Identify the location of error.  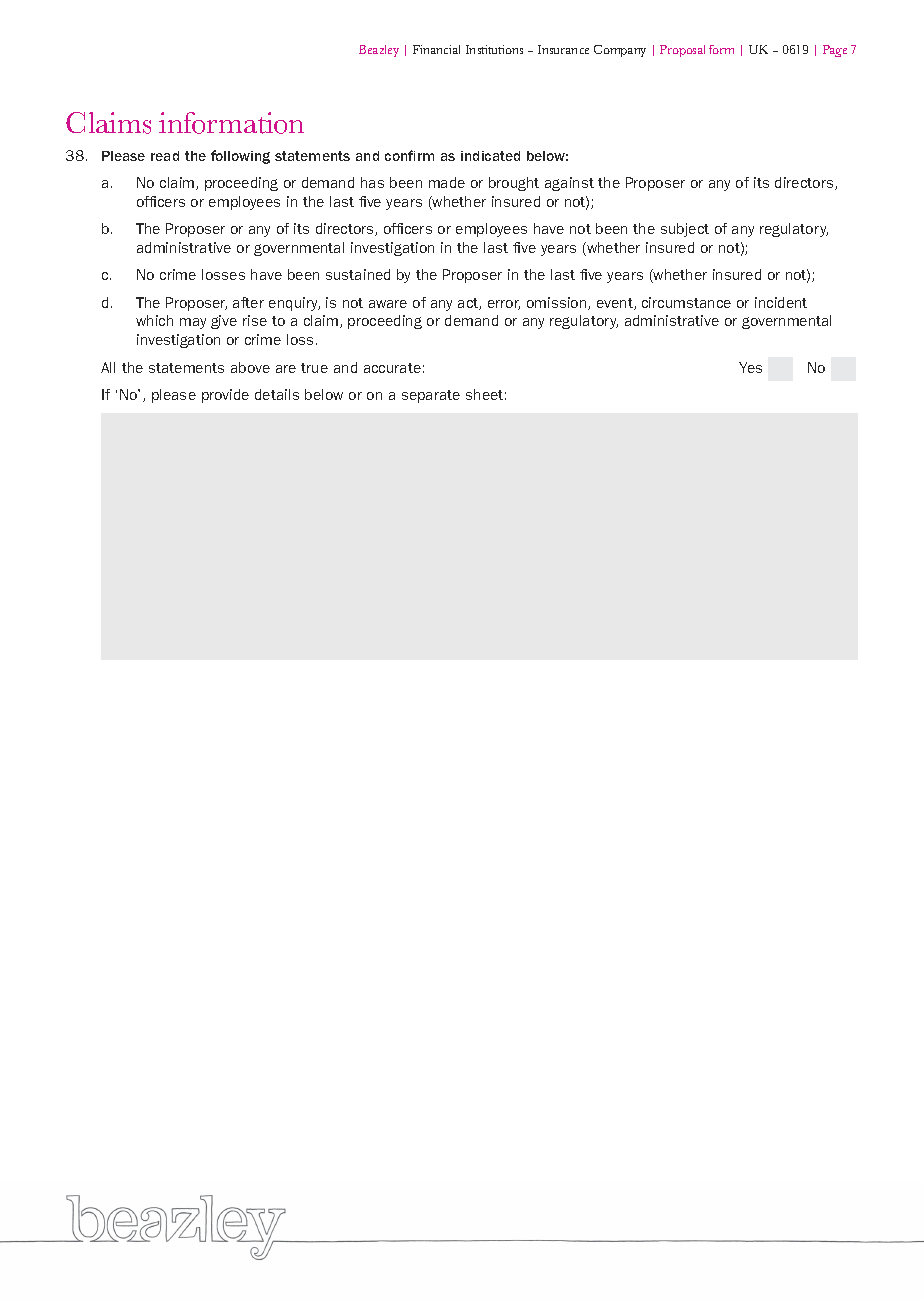
(504, 305).
